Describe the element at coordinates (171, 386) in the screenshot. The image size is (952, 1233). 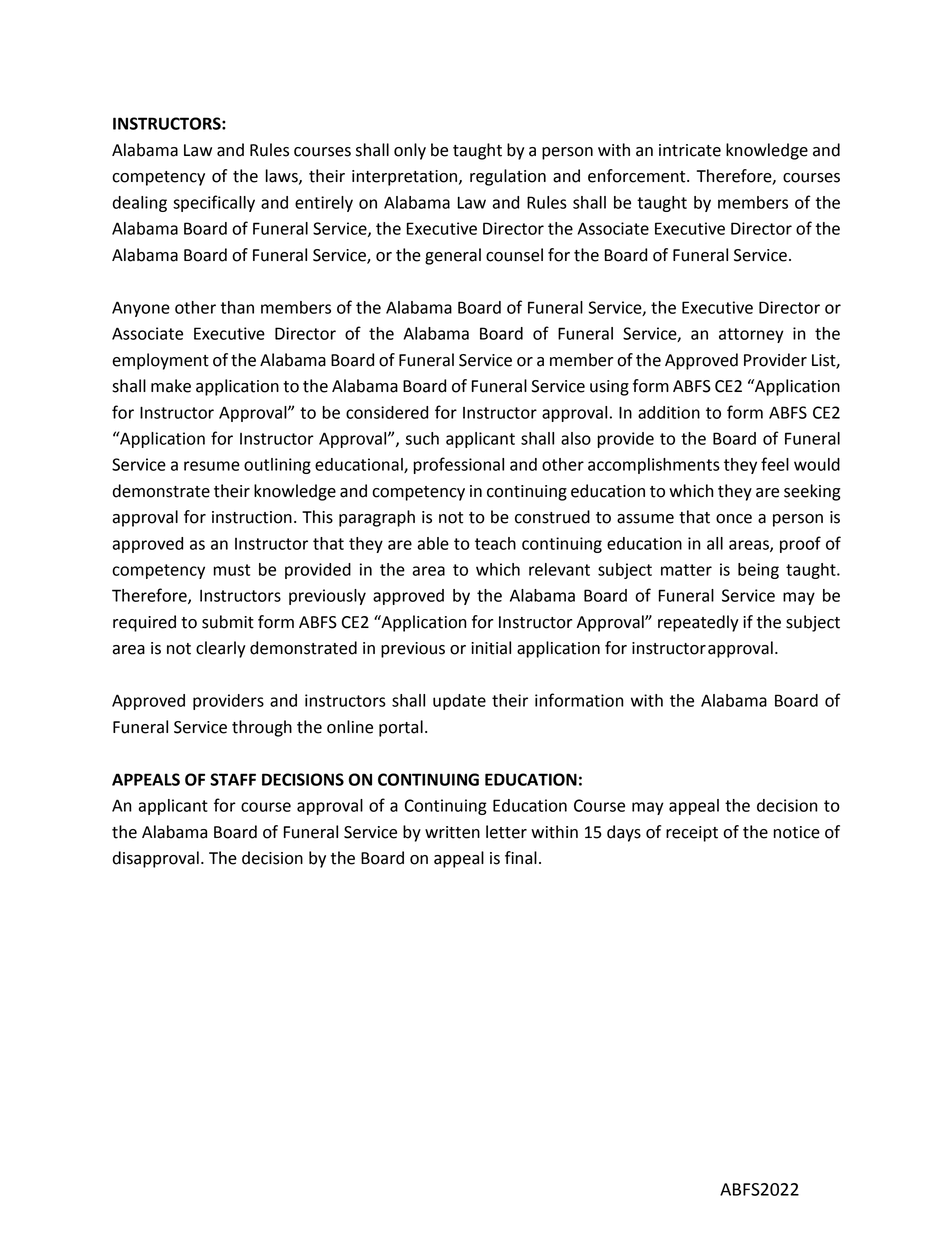
I see `make` at that location.
